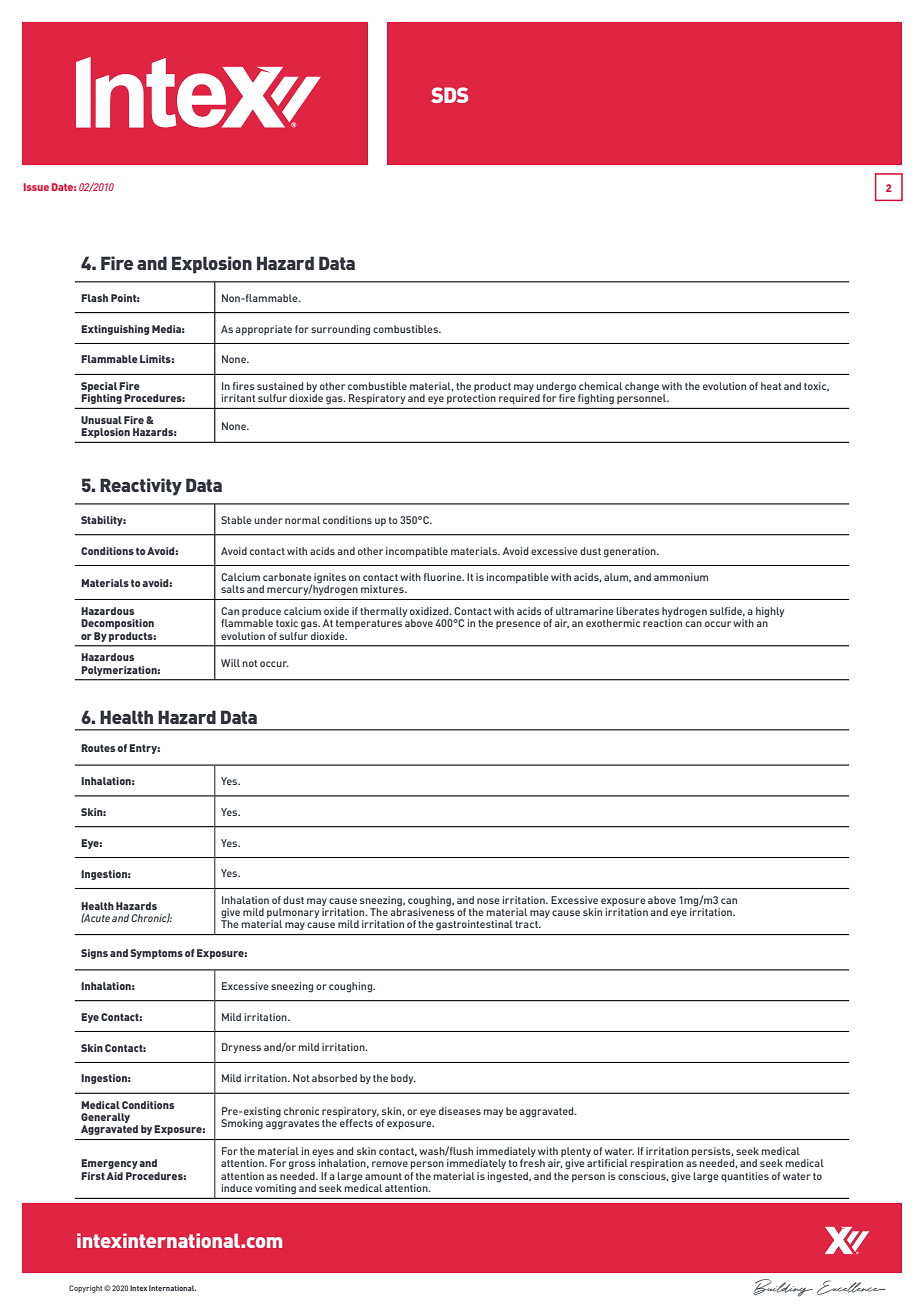 The height and width of the image is (1308, 924). Describe the element at coordinates (783, 1288) in the image. I see `Building` at that location.
